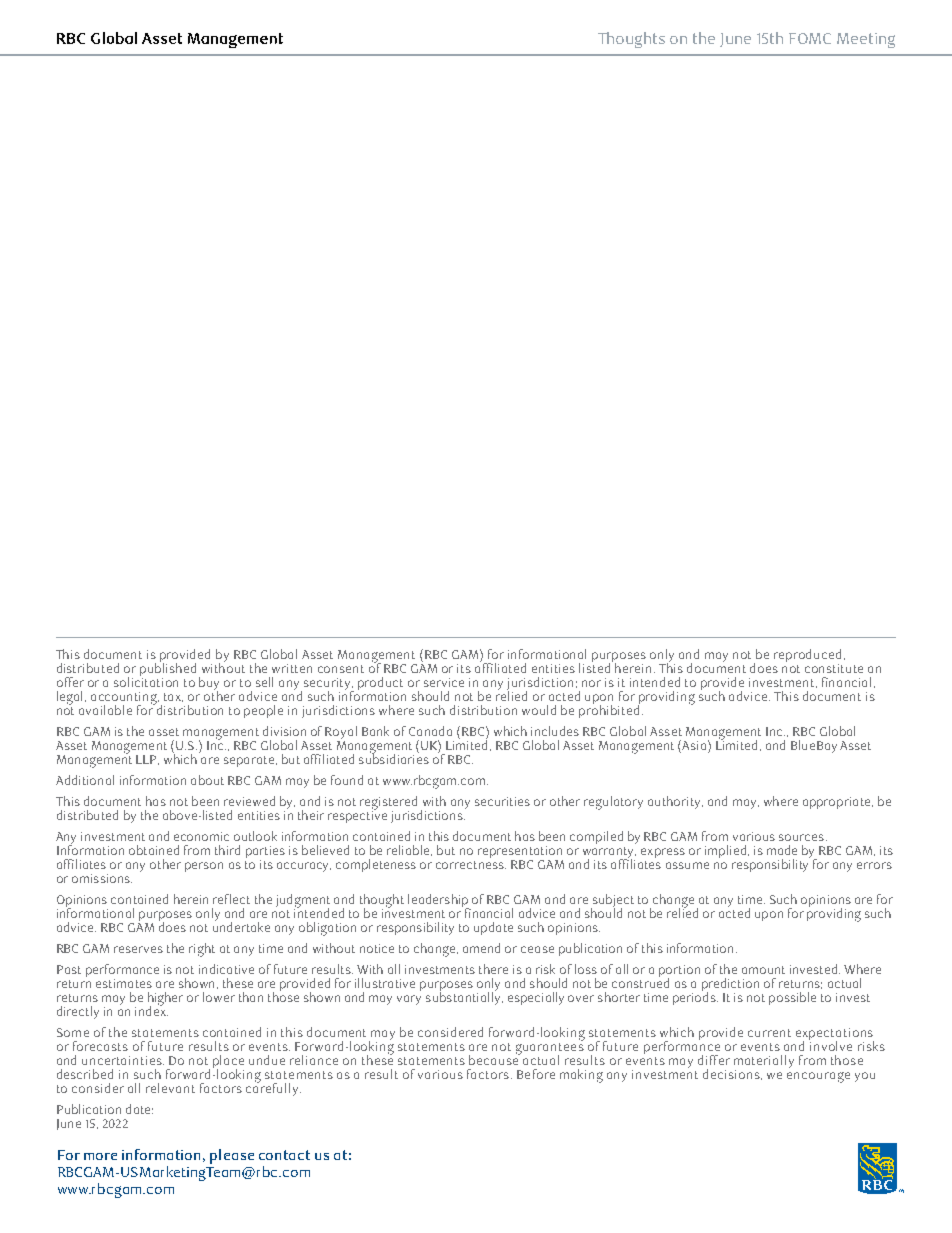 The height and width of the page is (1233, 952). Describe the element at coordinates (866, 40) in the page. I see `Meeting` at that location.
